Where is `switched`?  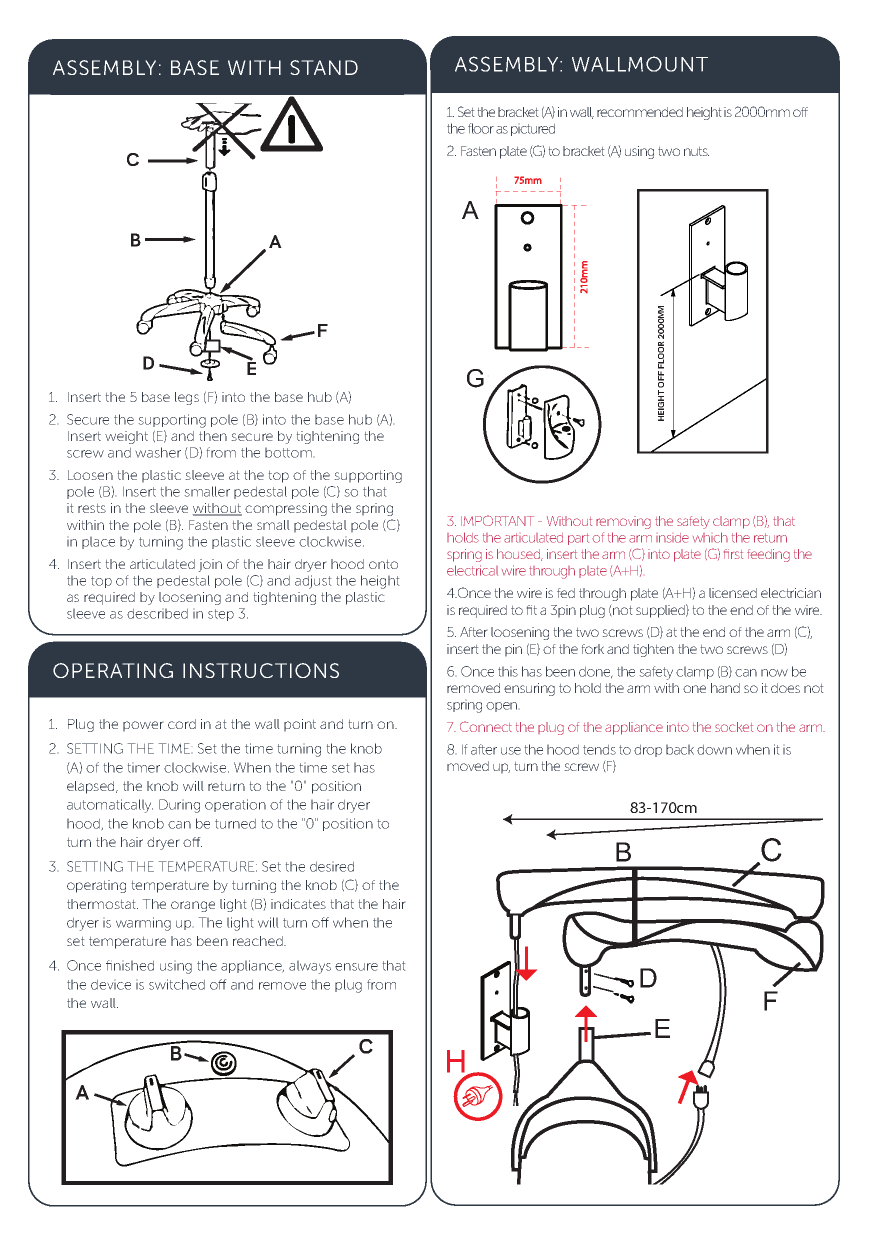 switched is located at coordinates (177, 984).
